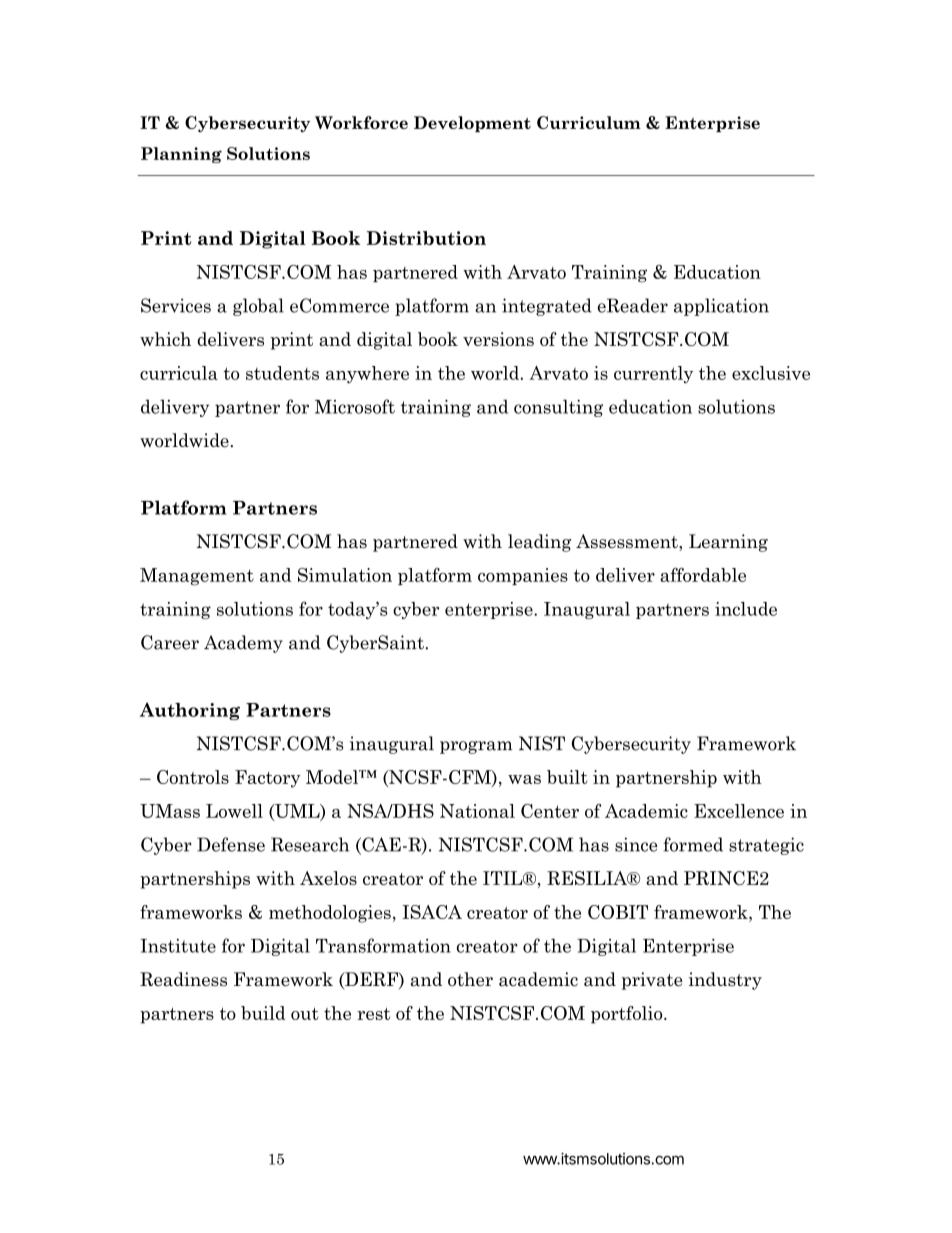  I want to click on other, so click(470, 979).
